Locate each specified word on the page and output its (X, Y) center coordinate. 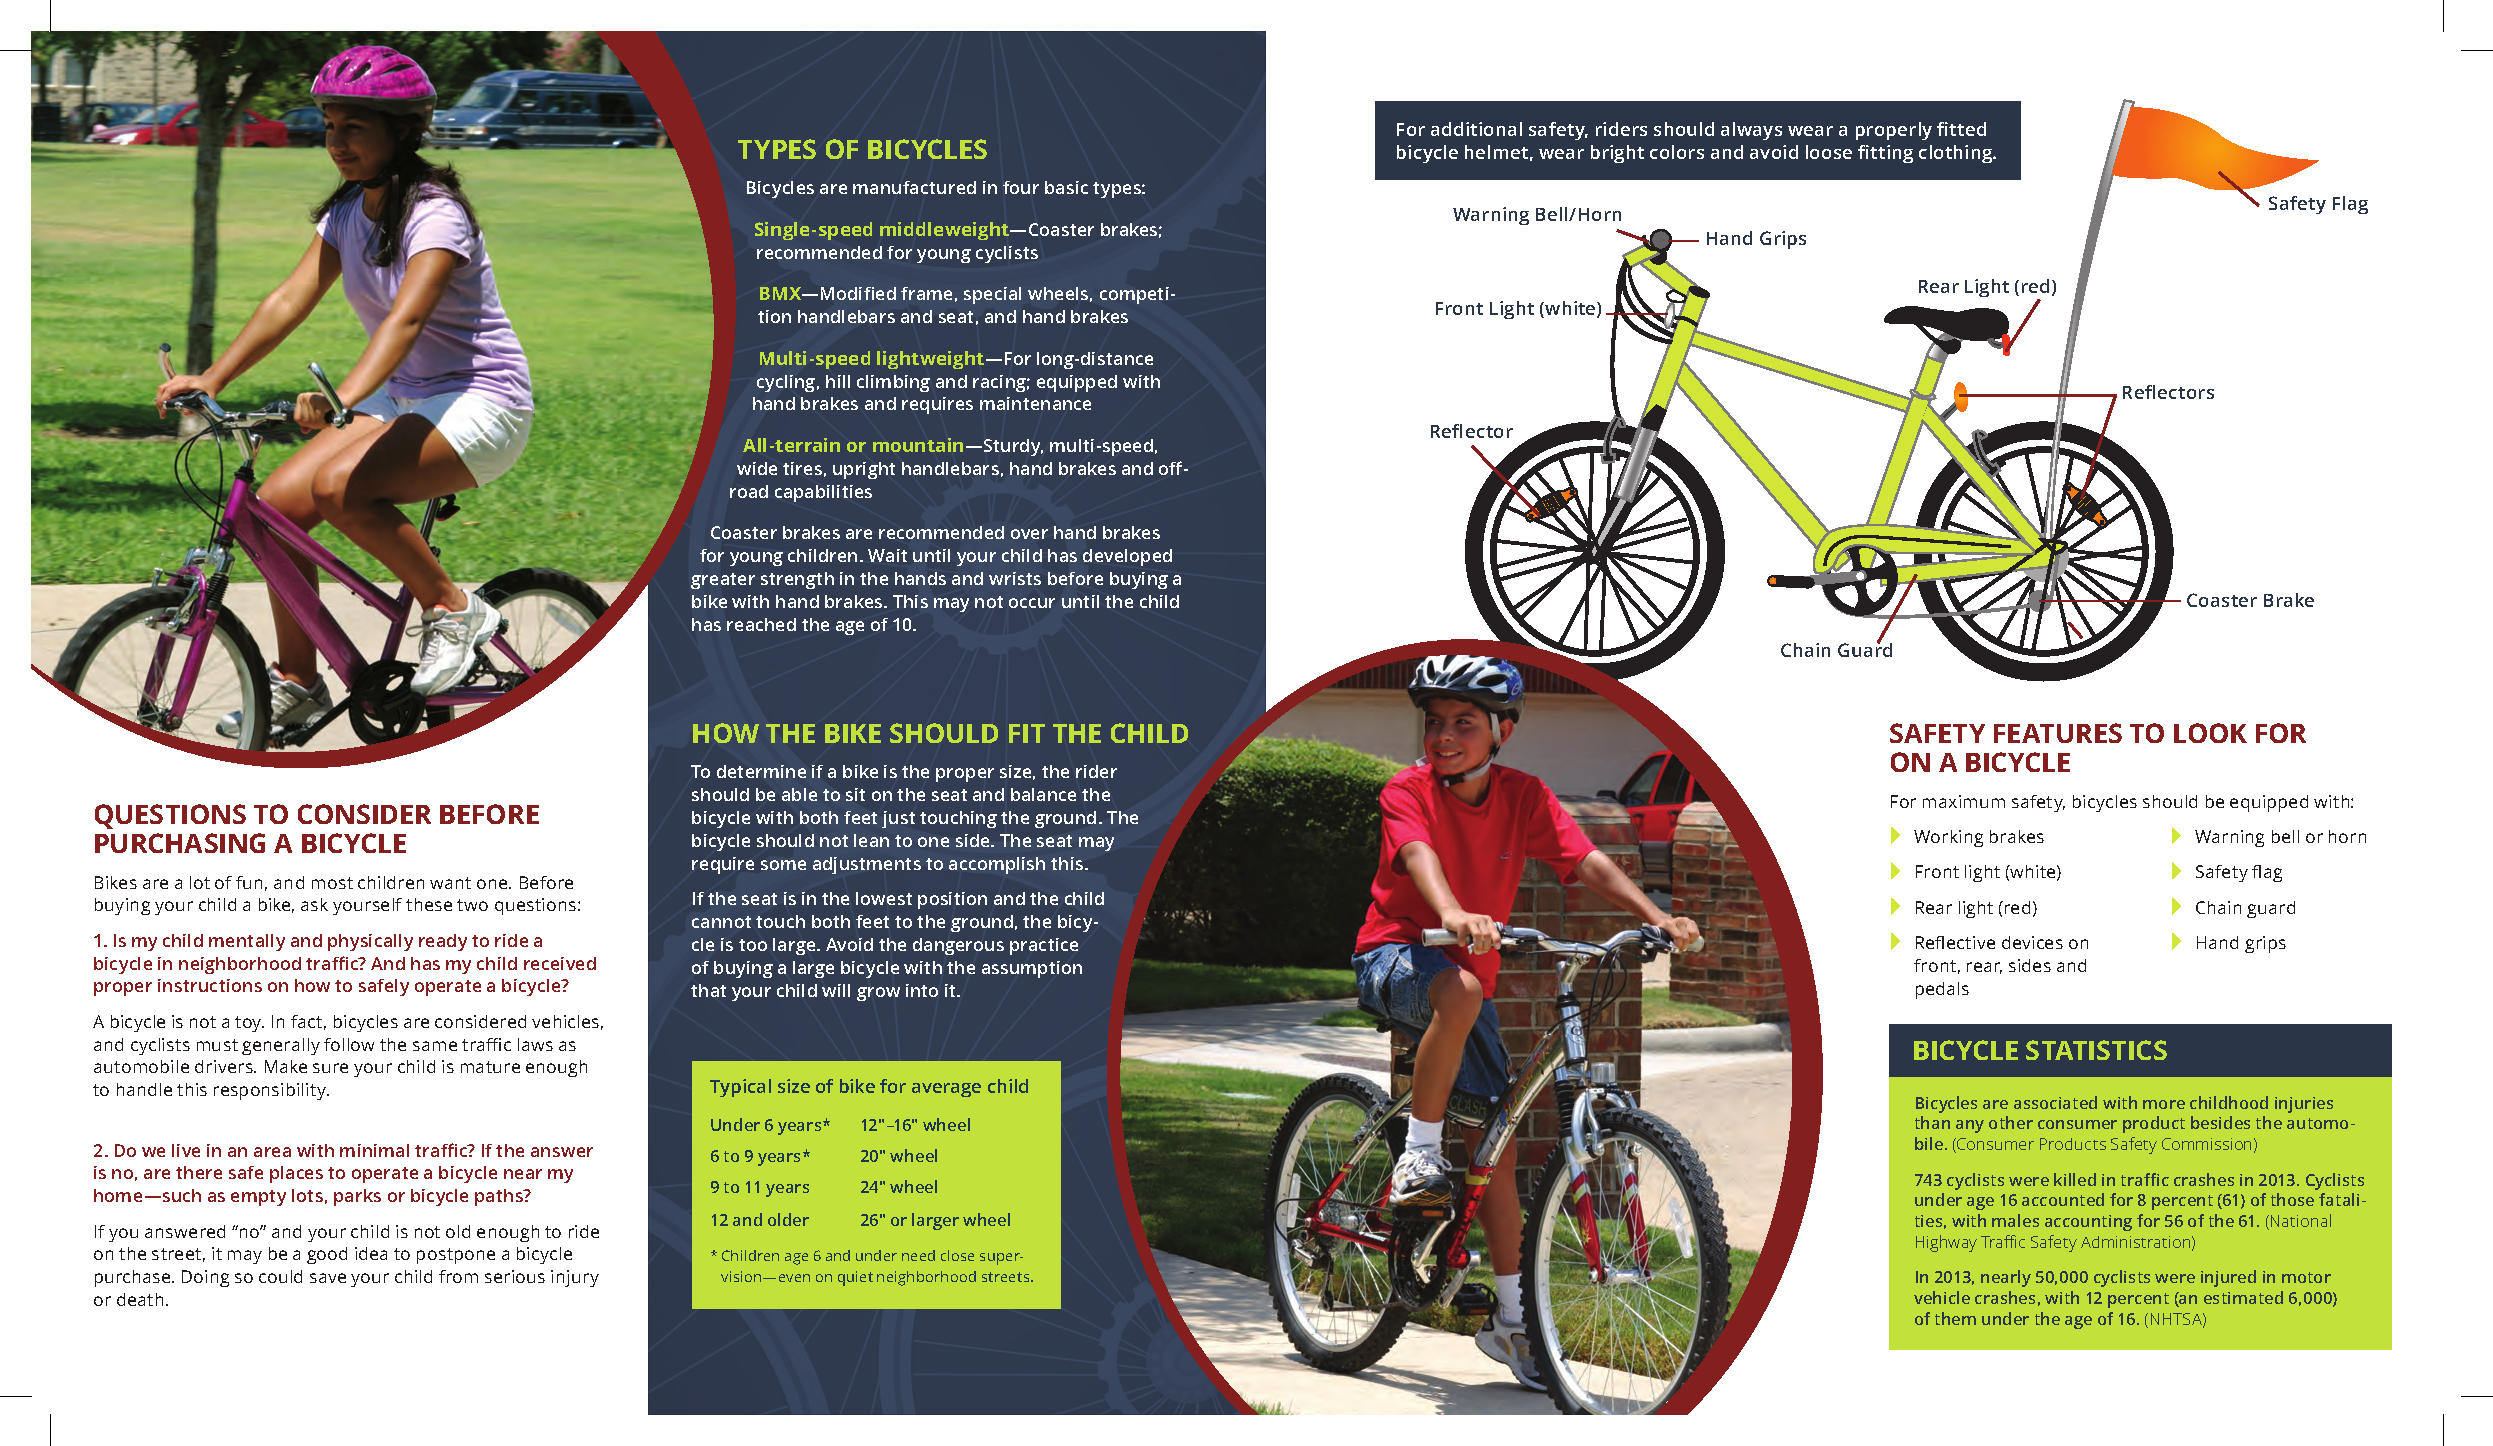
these (429, 904)
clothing (1957, 154)
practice (1044, 946)
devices (2032, 942)
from (458, 1276)
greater (723, 581)
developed (1127, 557)
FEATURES (2058, 733)
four (1021, 187)
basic (1066, 187)
